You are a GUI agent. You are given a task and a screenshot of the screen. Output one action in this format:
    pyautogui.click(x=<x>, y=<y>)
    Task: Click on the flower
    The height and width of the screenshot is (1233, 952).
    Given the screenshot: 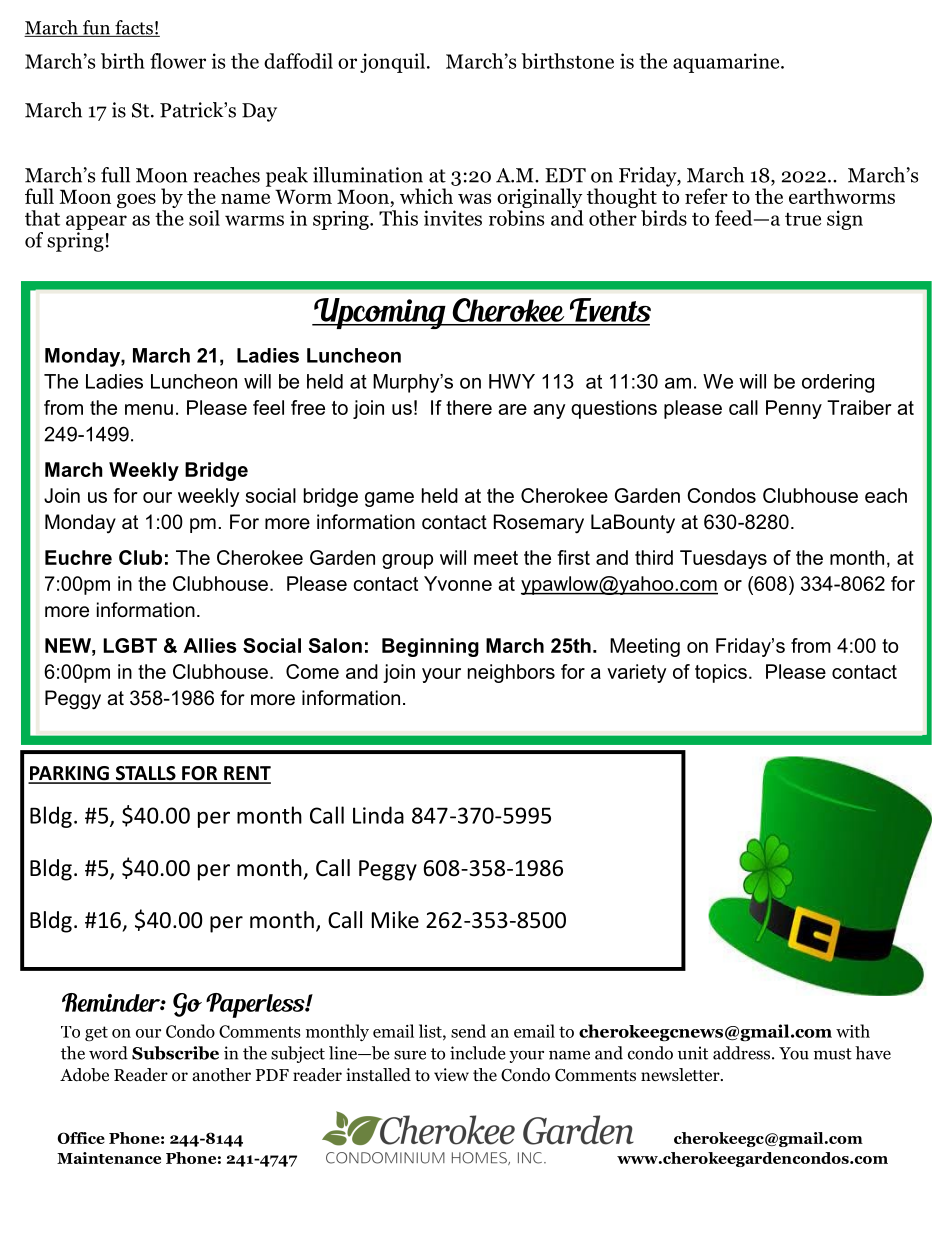 What is the action you would take?
    pyautogui.click(x=178, y=61)
